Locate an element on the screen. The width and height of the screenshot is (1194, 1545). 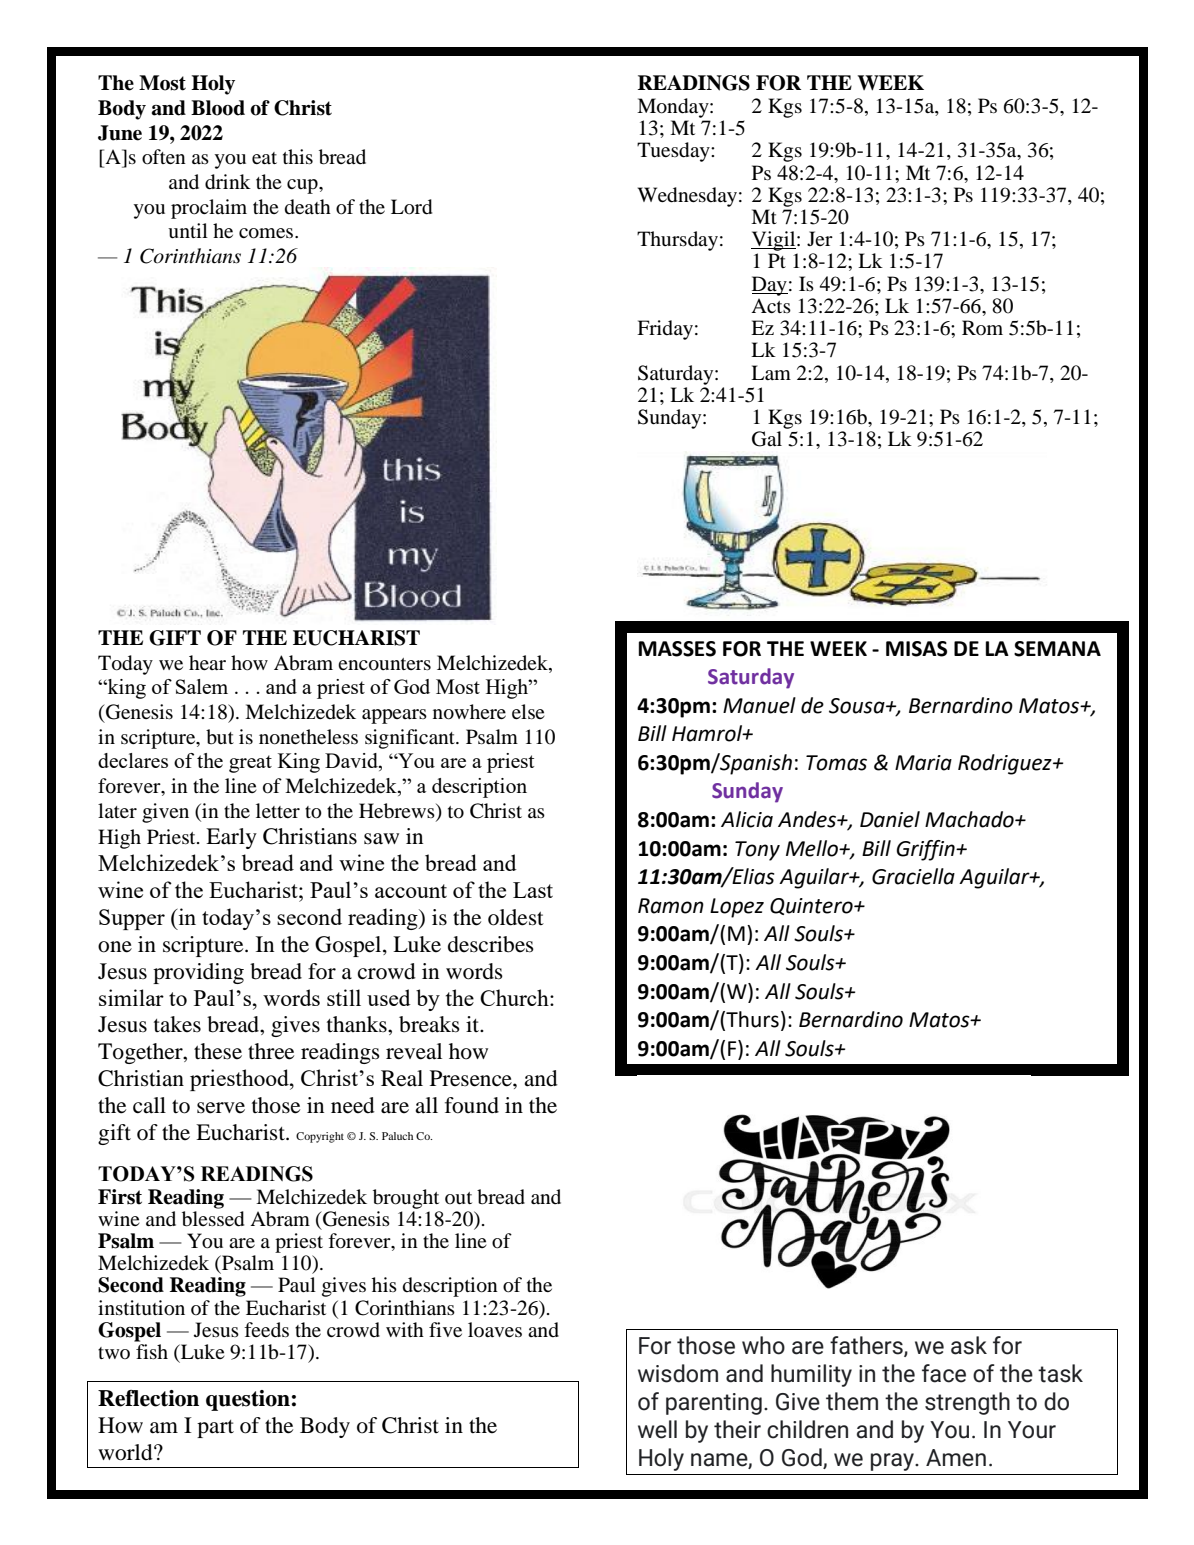
part is located at coordinates (215, 1429).
